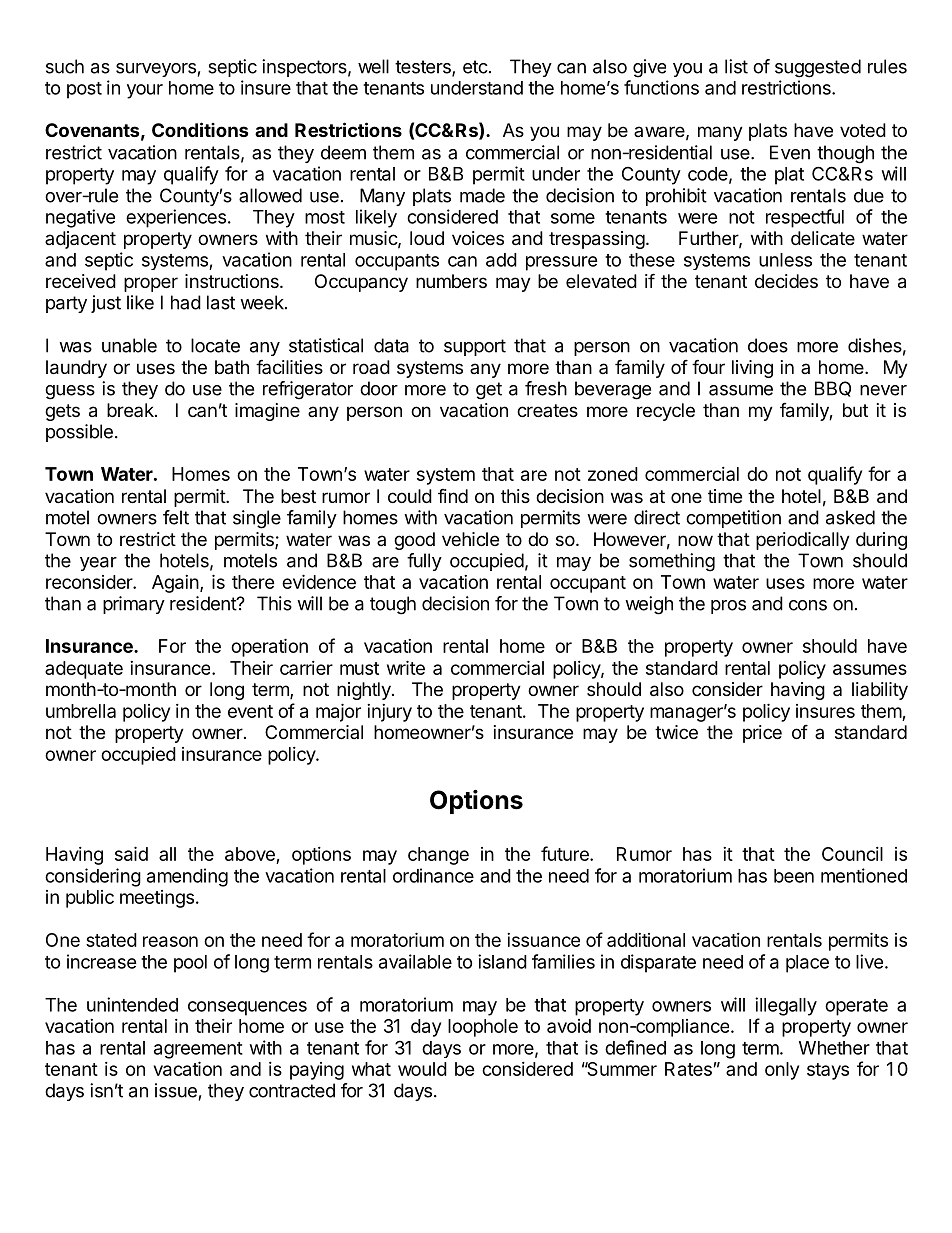  I want to click on agreement, so click(198, 1050).
